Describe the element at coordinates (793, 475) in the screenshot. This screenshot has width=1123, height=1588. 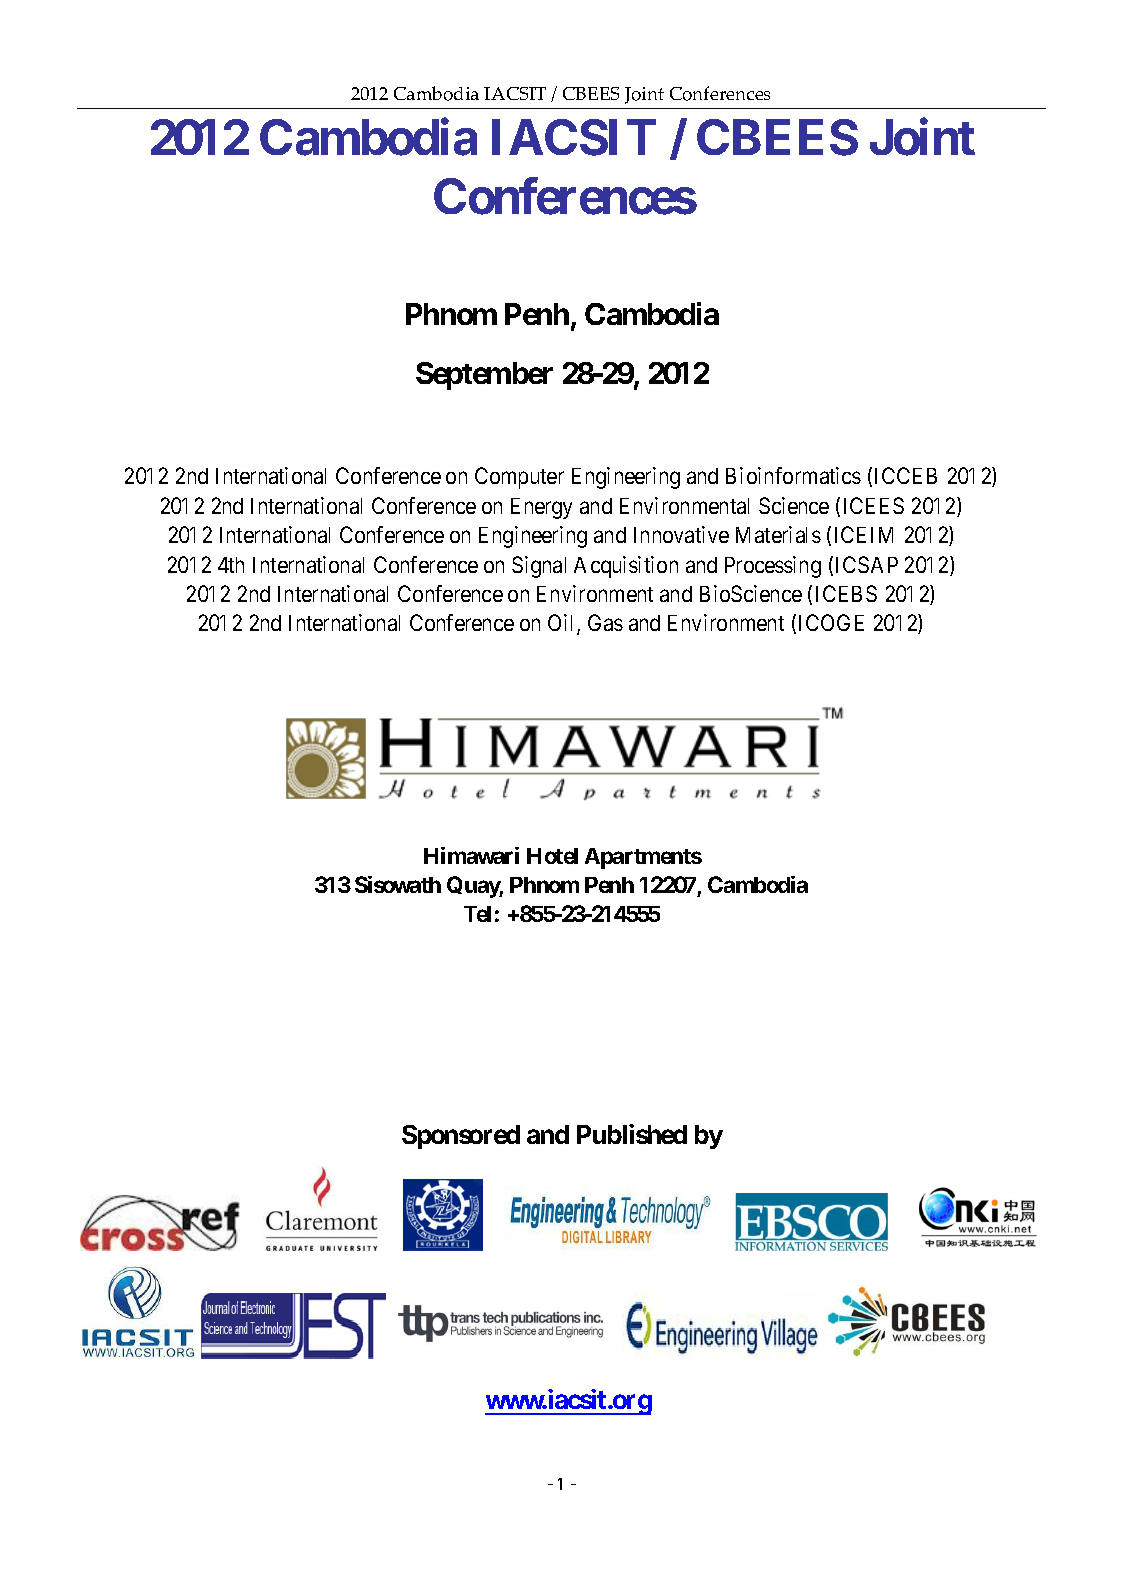
I see `Bioinformatics` at that location.
